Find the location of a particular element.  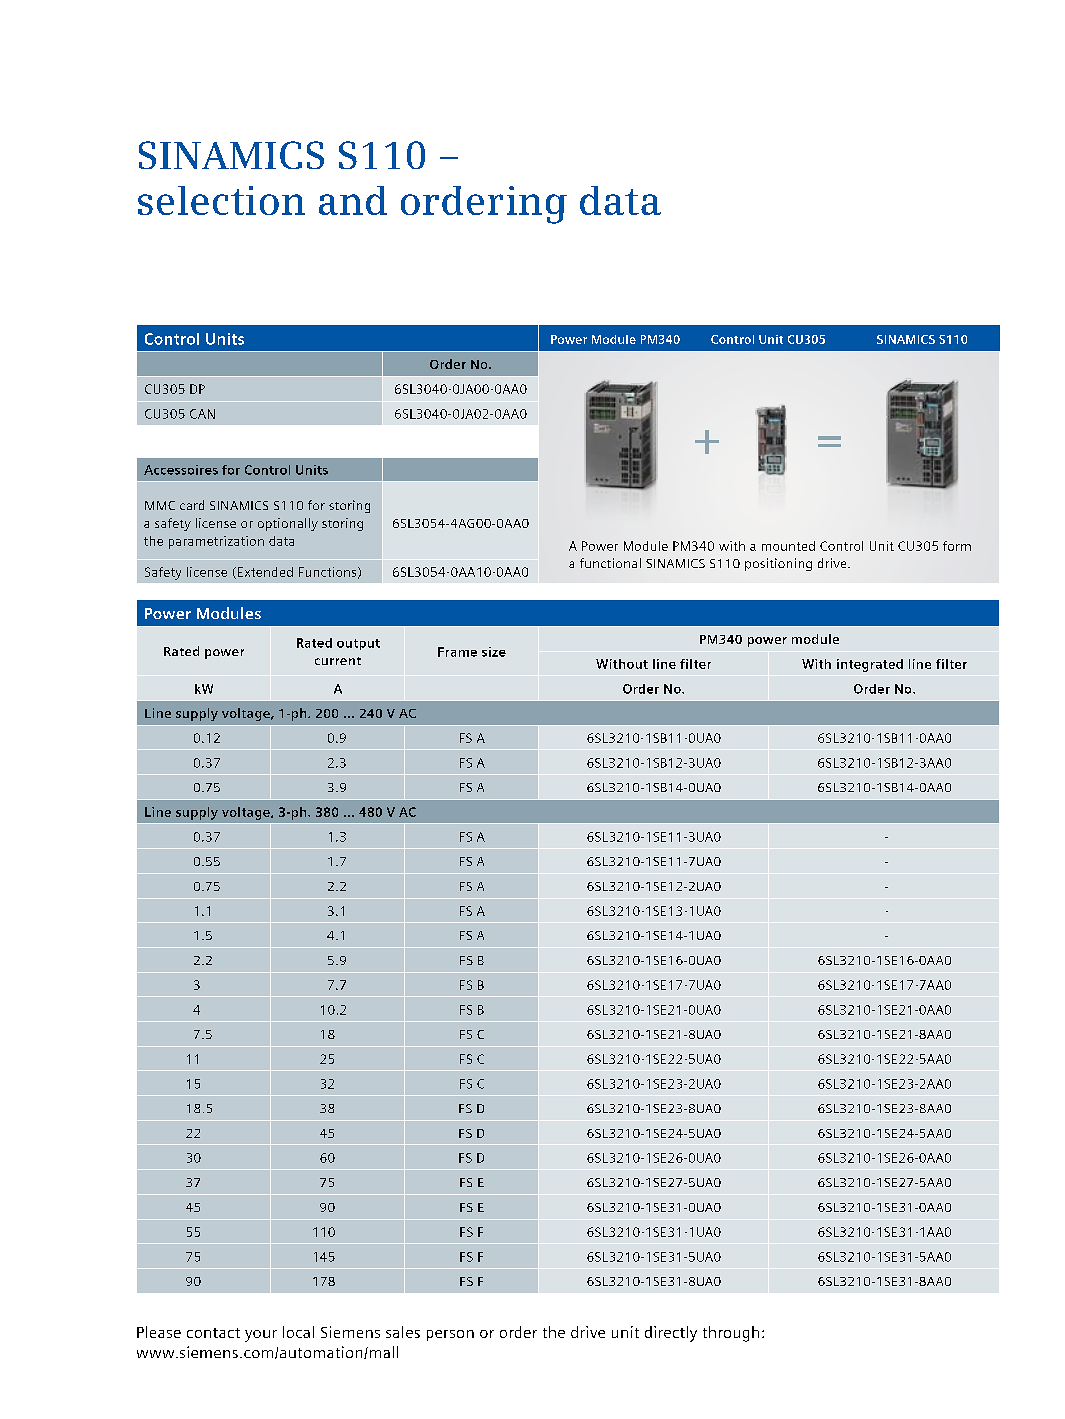

and is located at coordinates (353, 200).
